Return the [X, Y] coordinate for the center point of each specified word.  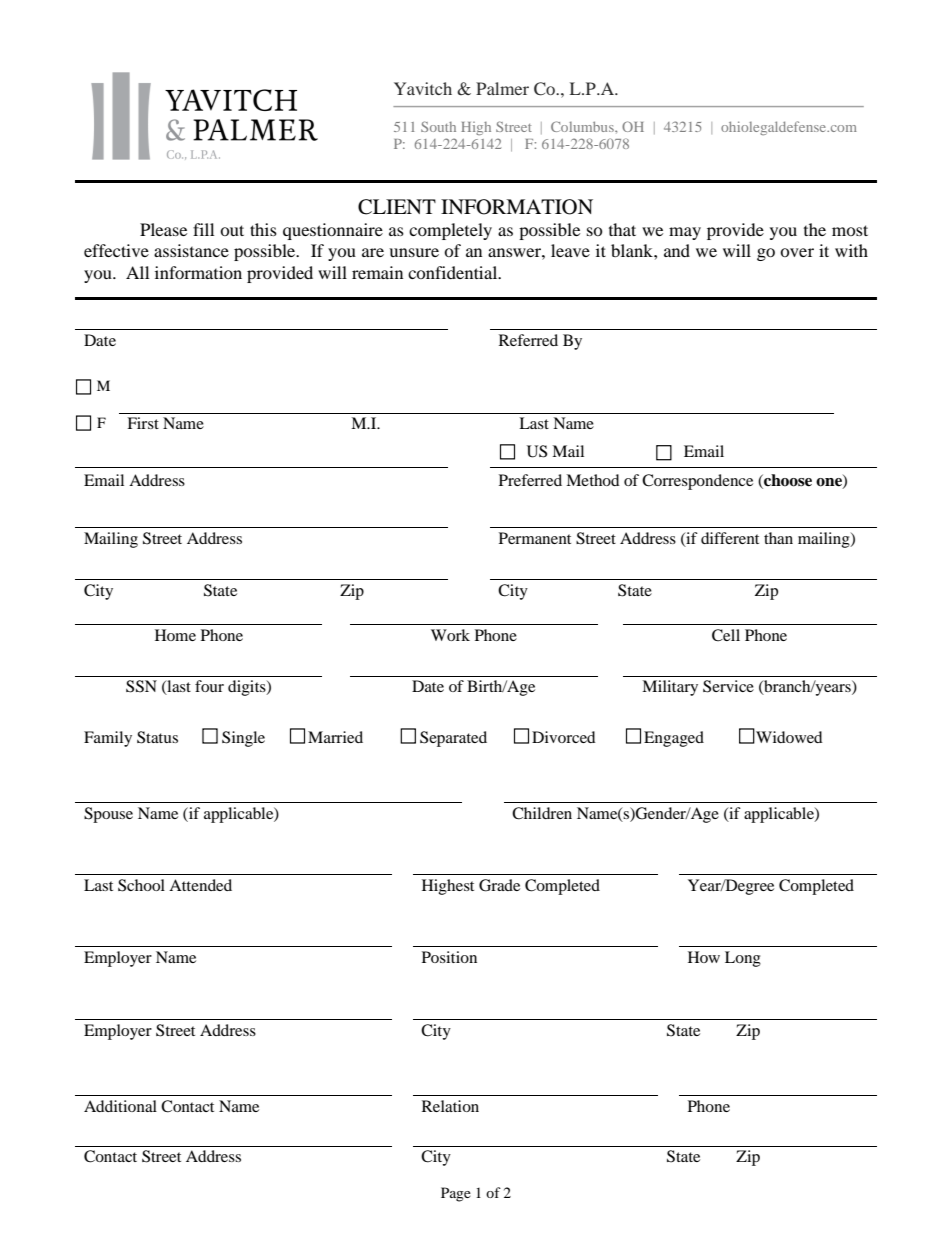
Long [743, 959]
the [815, 229]
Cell [726, 635]
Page [456, 1194]
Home [175, 635]
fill [203, 229]
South [438, 126]
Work [450, 635]
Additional [120, 1106]
